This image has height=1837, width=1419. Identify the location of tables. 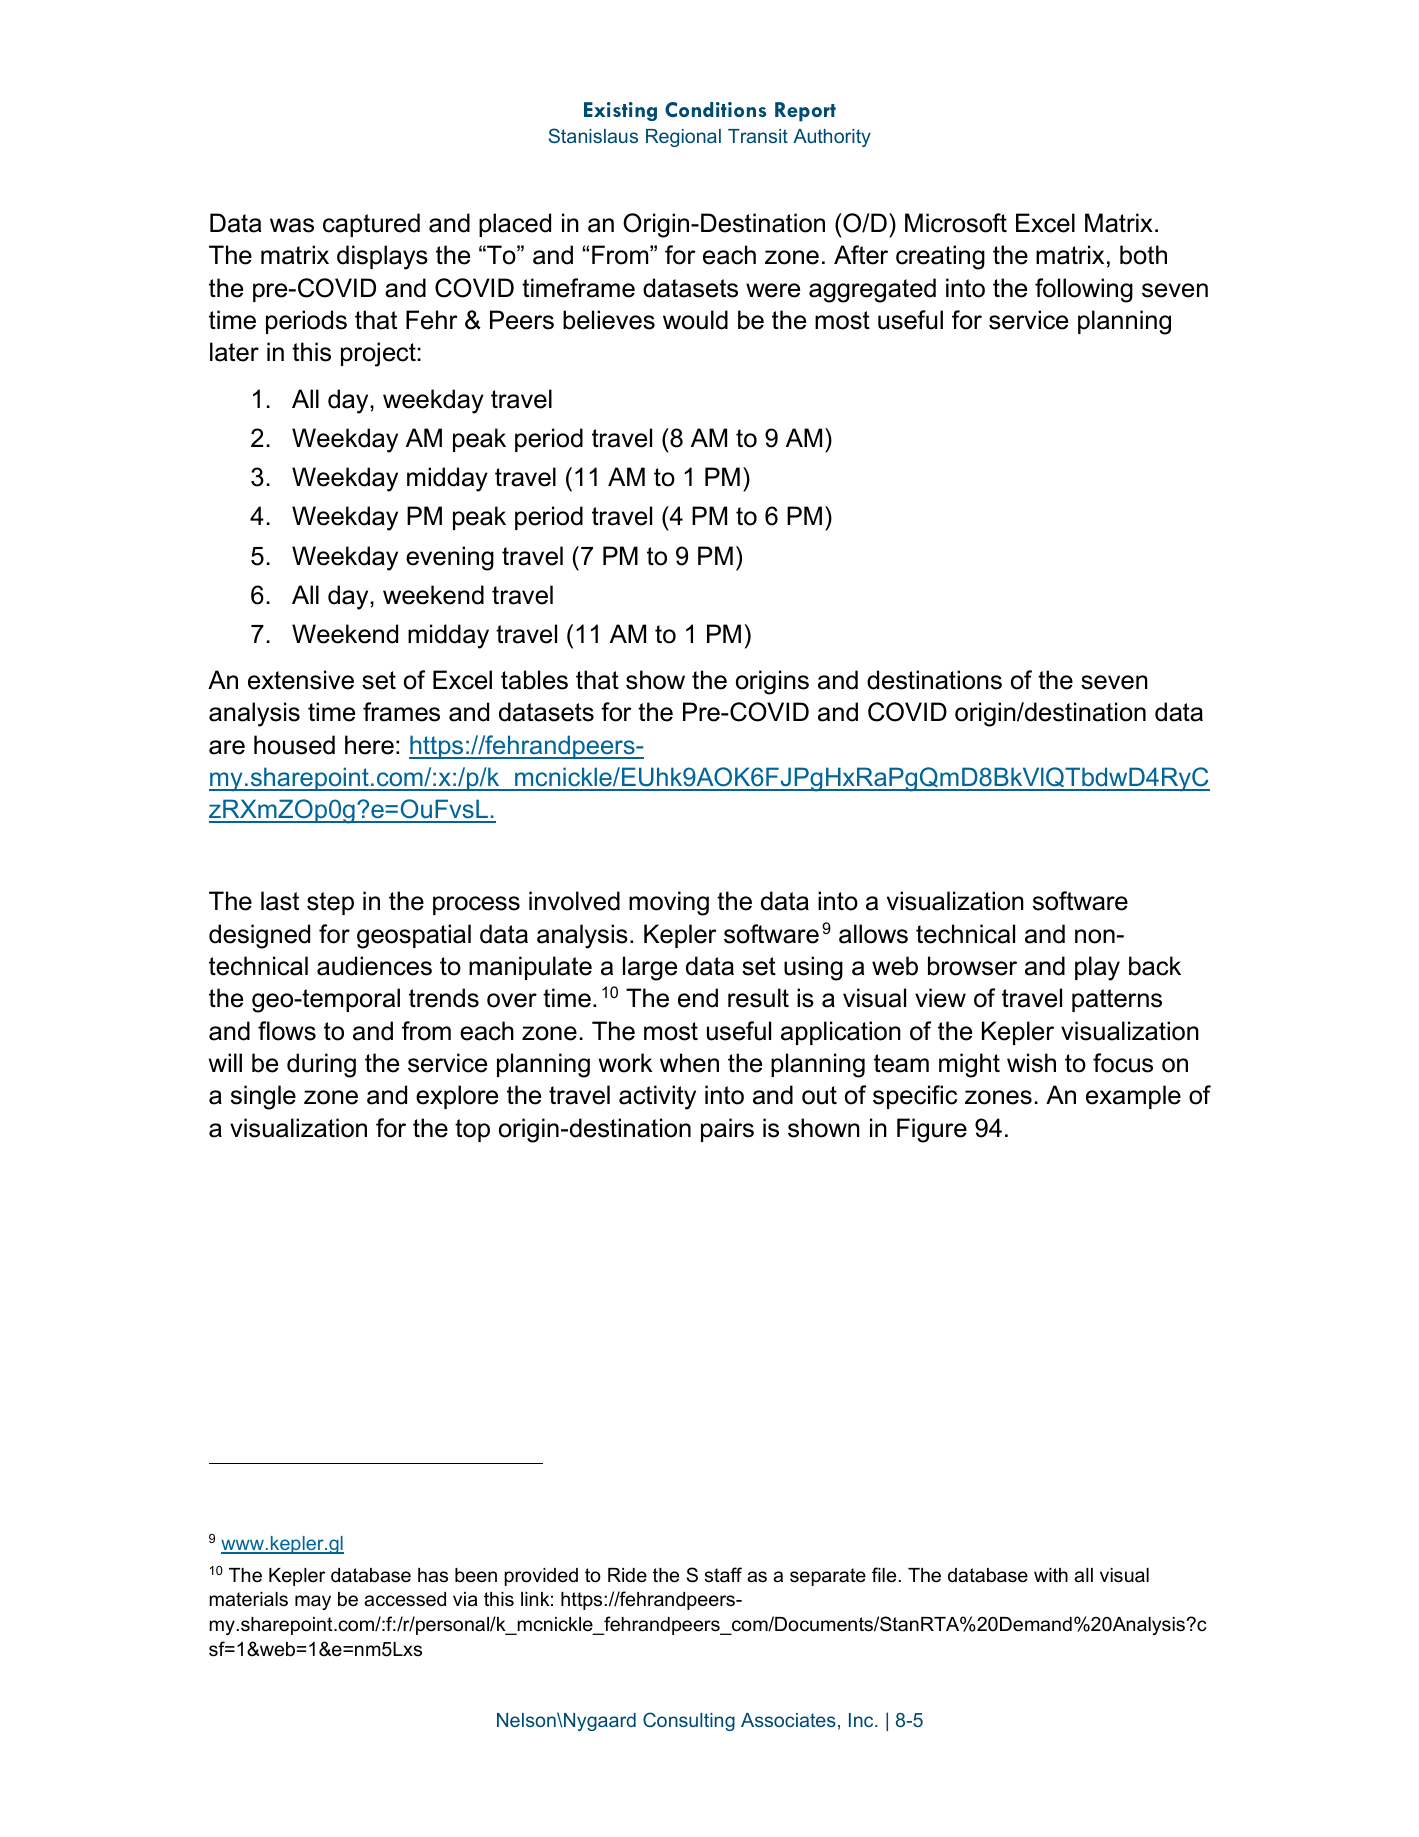
(534, 680).
